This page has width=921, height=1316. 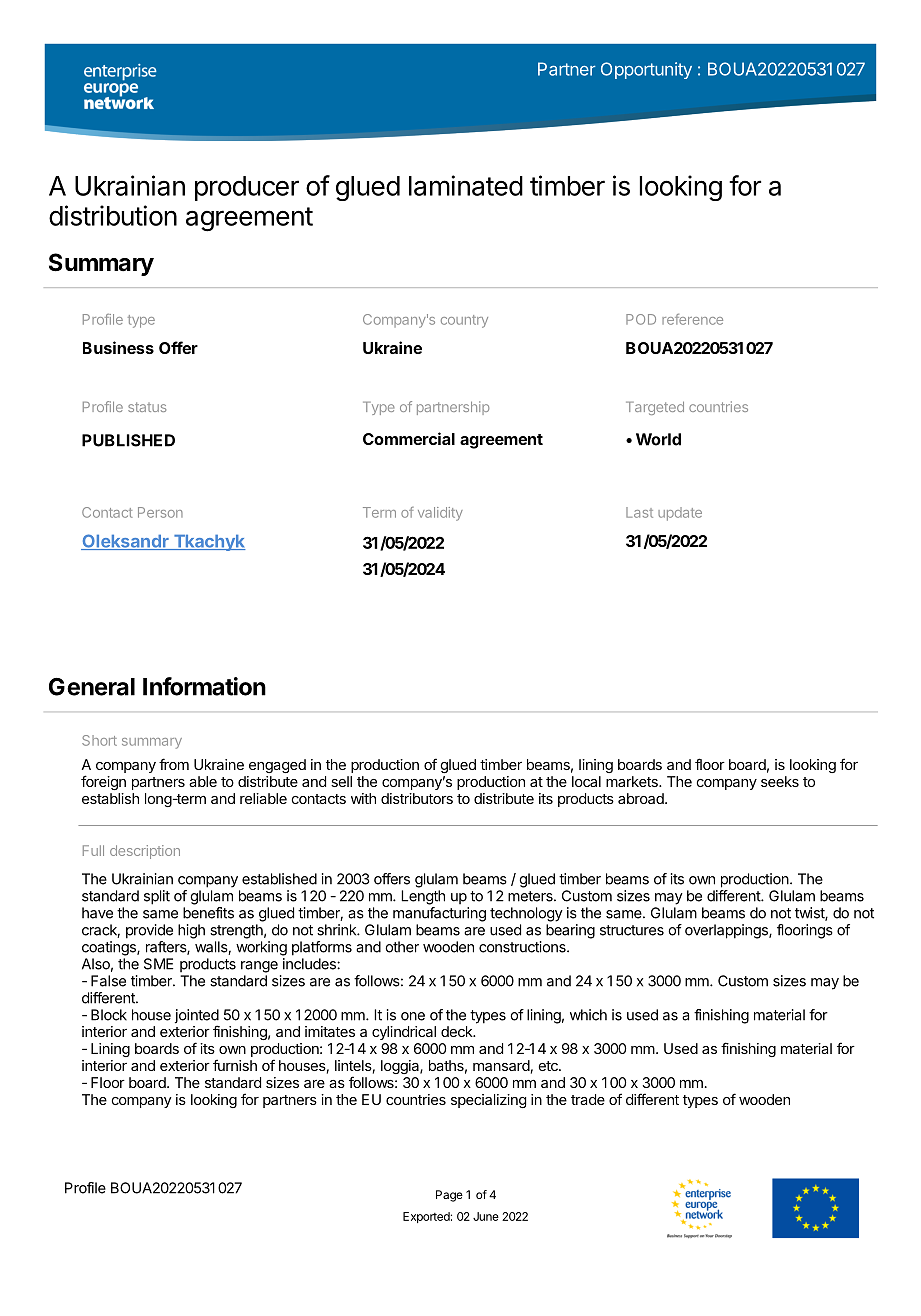 I want to click on Targeted, so click(x=655, y=408).
